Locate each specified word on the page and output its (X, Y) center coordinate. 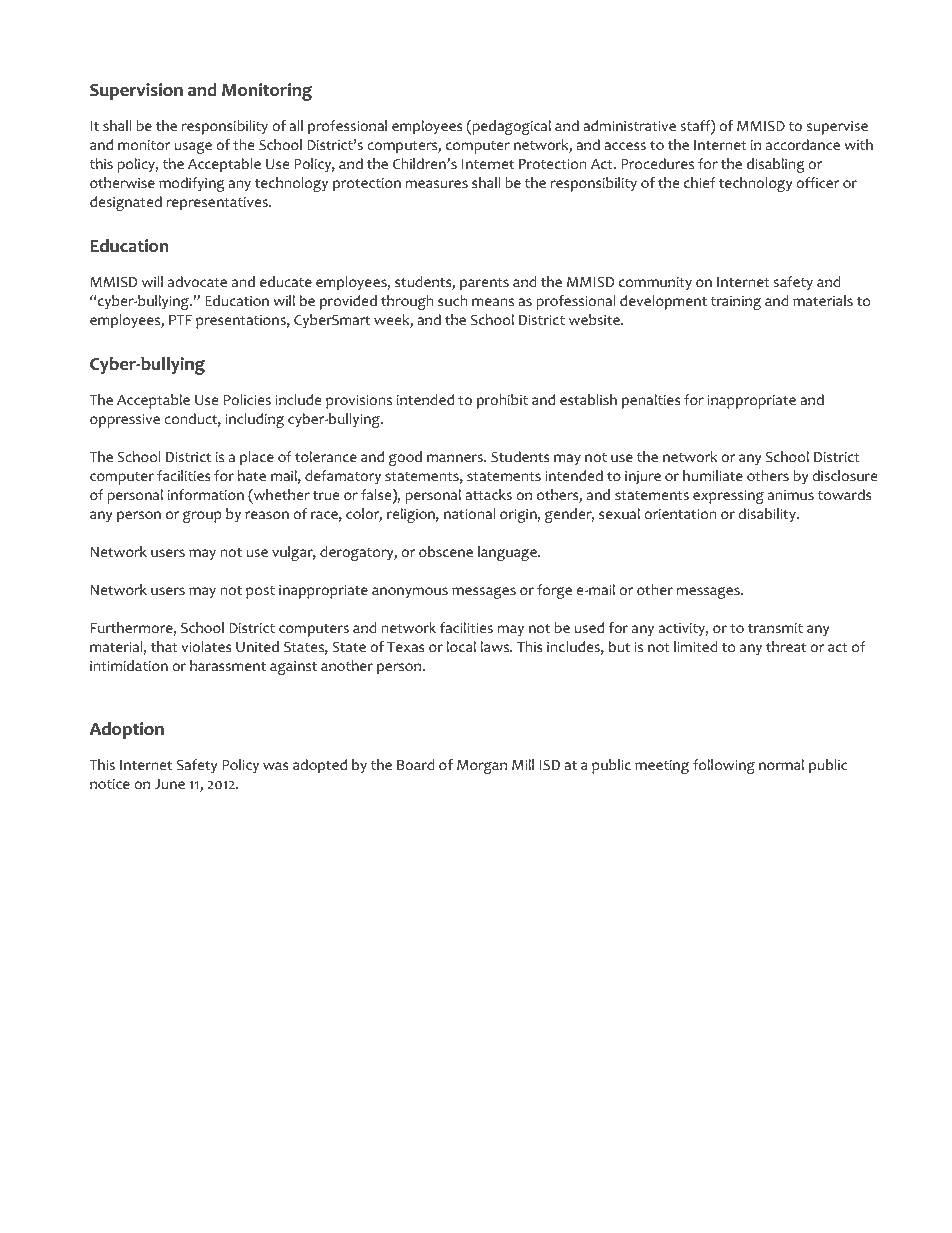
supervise (837, 127)
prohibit (502, 401)
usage (193, 147)
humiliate (713, 475)
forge (554, 591)
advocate (197, 282)
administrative (629, 126)
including (254, 420)
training (736, 303)
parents (484, 284)
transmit (775, 628)
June (169, 784)
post (260, 592)
